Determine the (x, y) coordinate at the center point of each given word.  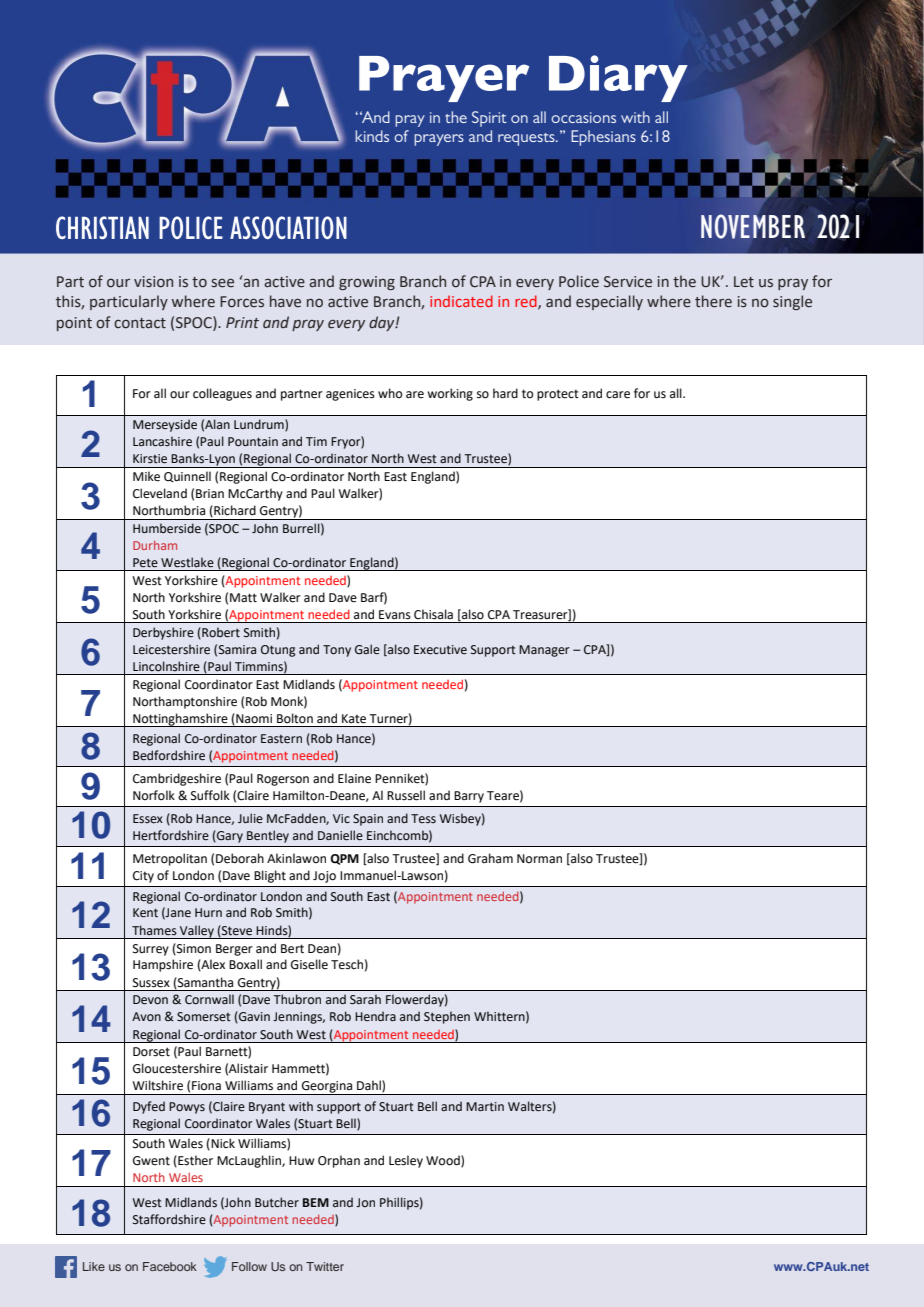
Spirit (489, 119)
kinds (372, 136)
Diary (618, 78)
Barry (469, 797)
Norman (539, 859)
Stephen (447, 1017)
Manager (544, 651)
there (713, 301)
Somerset (204, 1017)
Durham (155, 545)
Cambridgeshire (177, 779)
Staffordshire (169, 1219)
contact (140, 323)
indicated (461, 301)
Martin (485, 1107)
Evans (395, 615)
